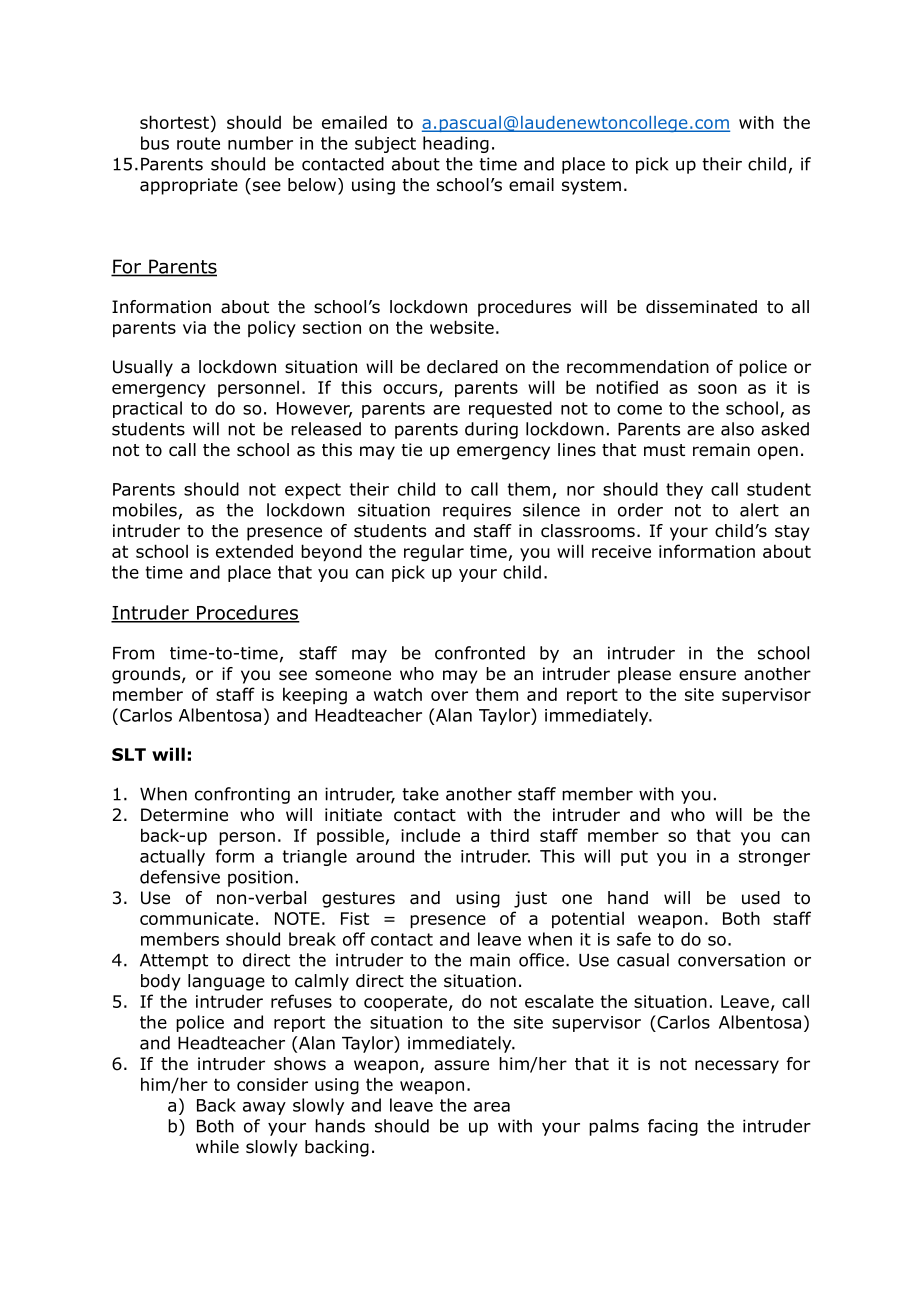 This screenshot has width=924, height=1307. What do you see at coordinates (774, 858) in the screenshot?
I see `stronger` at bounding box center [774, 858].
